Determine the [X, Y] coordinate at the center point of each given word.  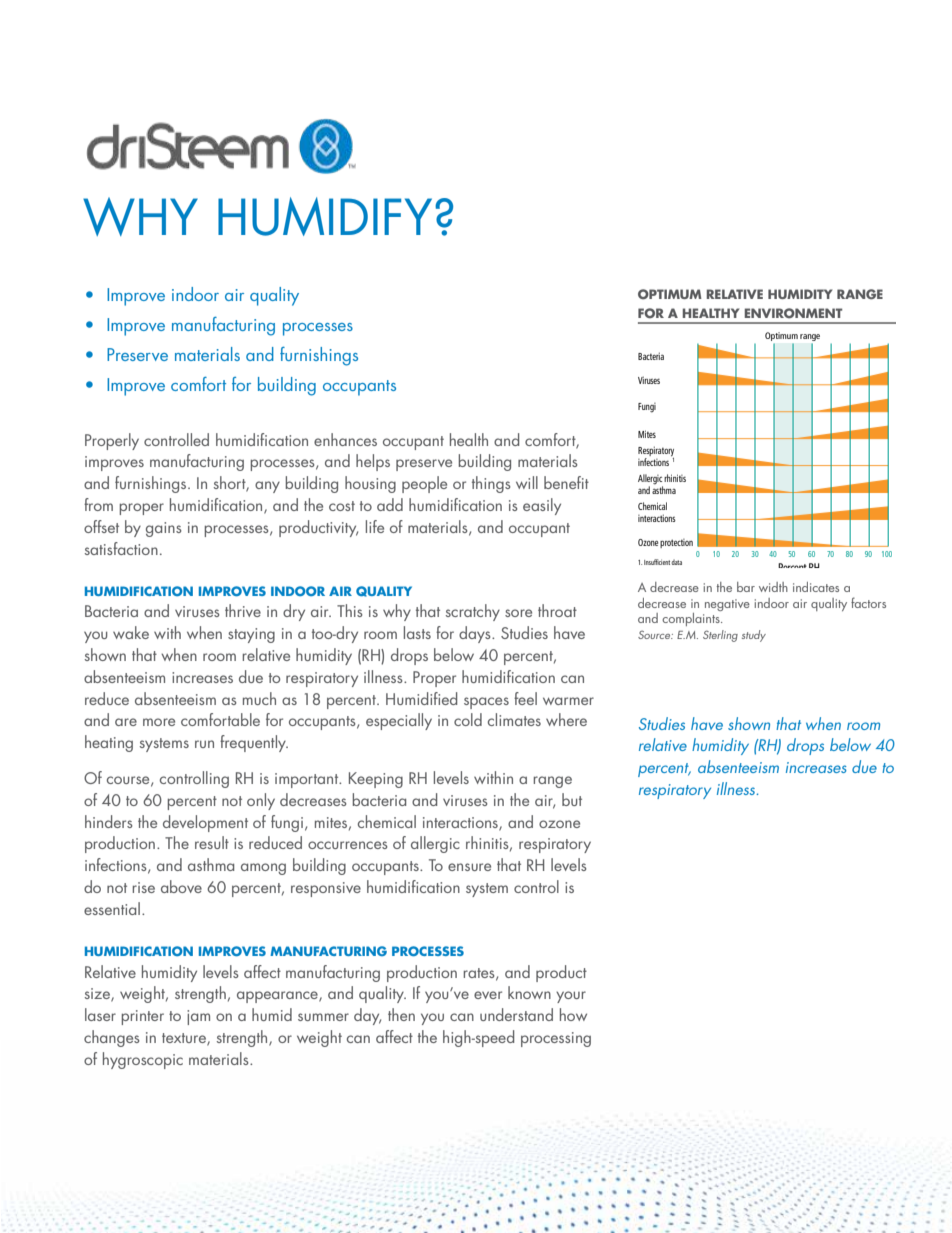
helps [373, 462]
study [754, 636]
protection [676, 543]
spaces [486, 703]
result [212, 842]
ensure [469, 867]
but [572, 799]
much [259, 698]
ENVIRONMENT [794, 313]
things [491, 484]
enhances [345, 439]
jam [198, 1017]
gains [164, 529]
